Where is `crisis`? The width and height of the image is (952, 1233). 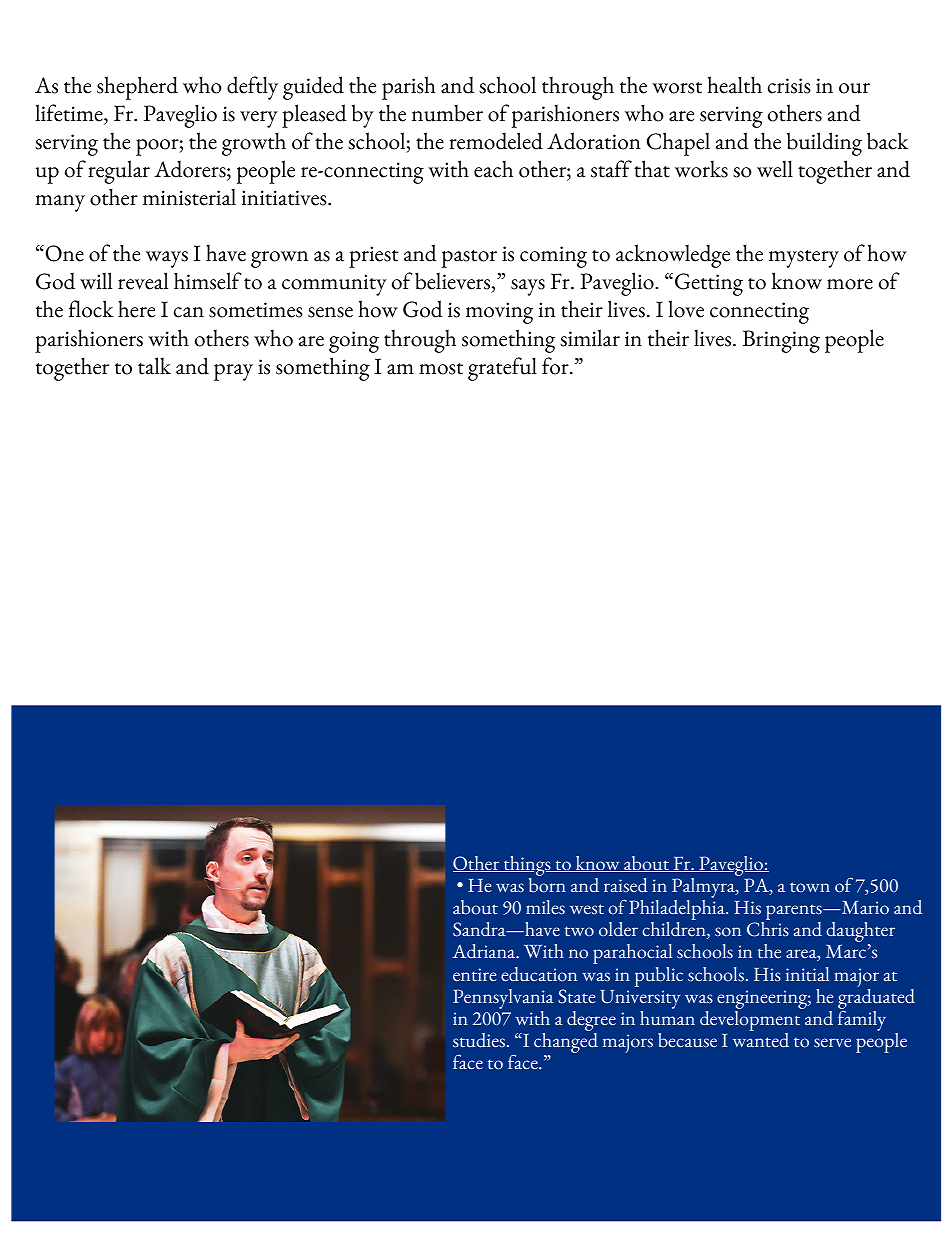
crisis is located at coordinates (789, 86).
